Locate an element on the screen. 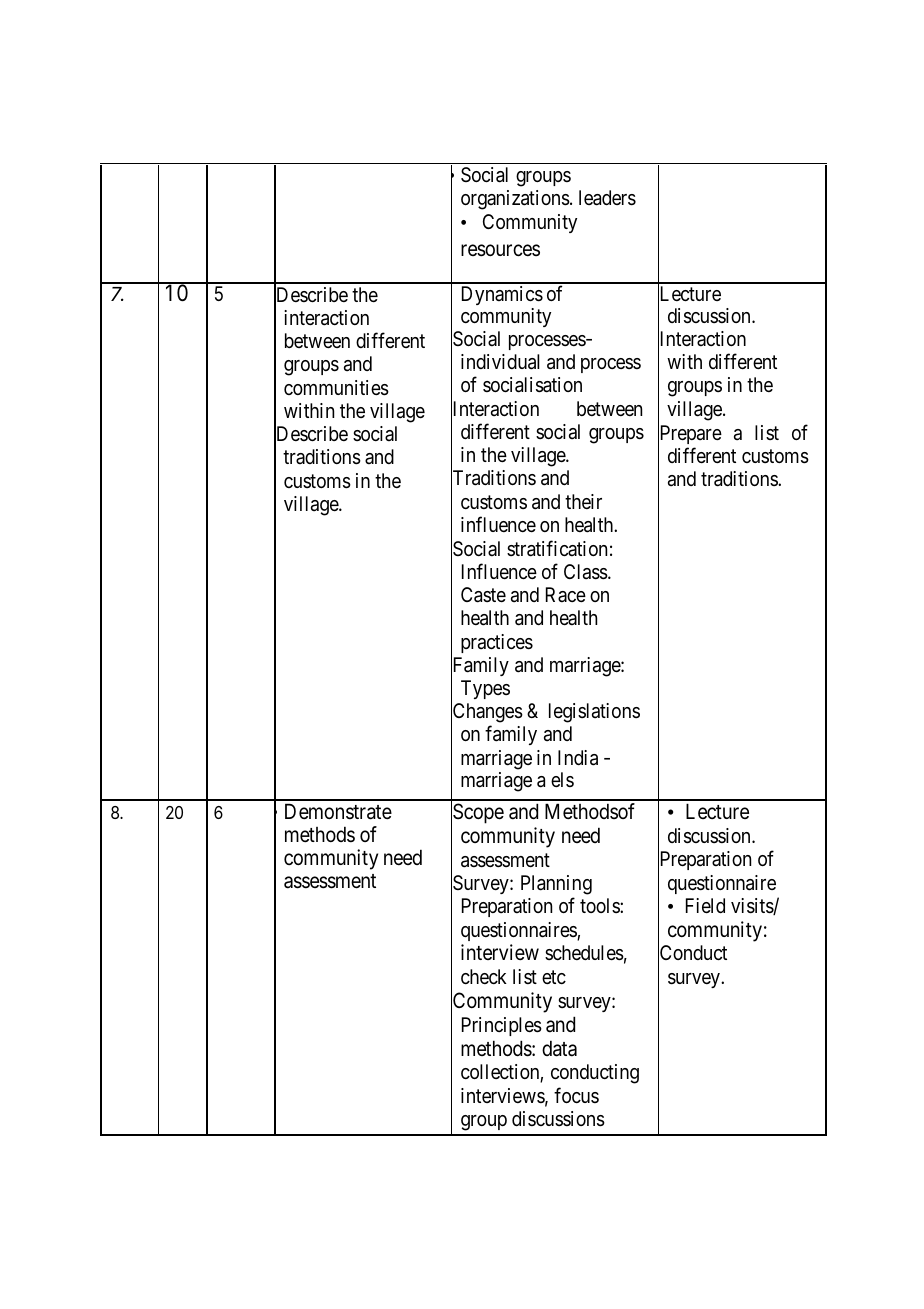 Image resolution: width=924 pixels, height=1309 pixels. India is located at coordinates (578, 758).
